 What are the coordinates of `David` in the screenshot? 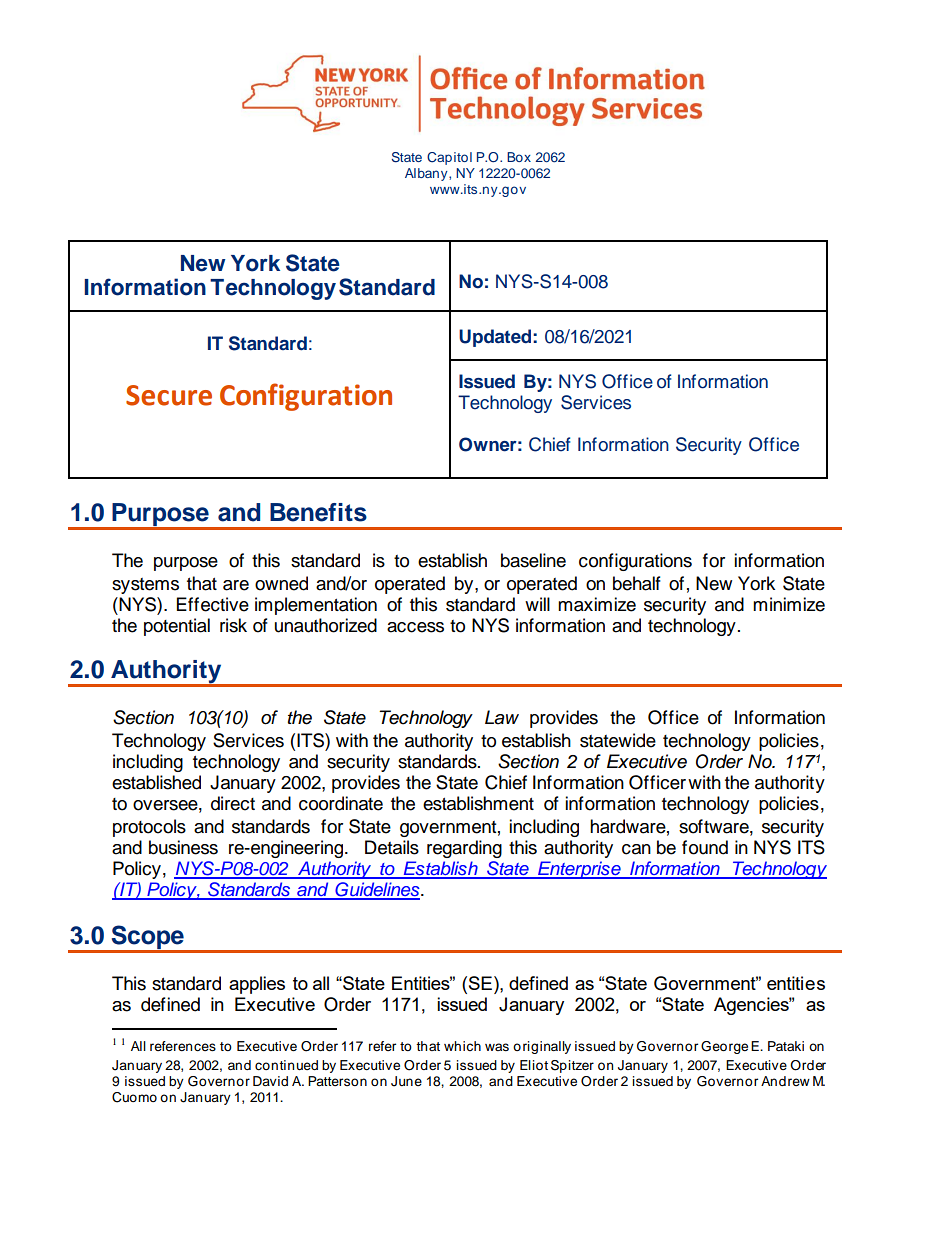 It's located at (270, 1081).
